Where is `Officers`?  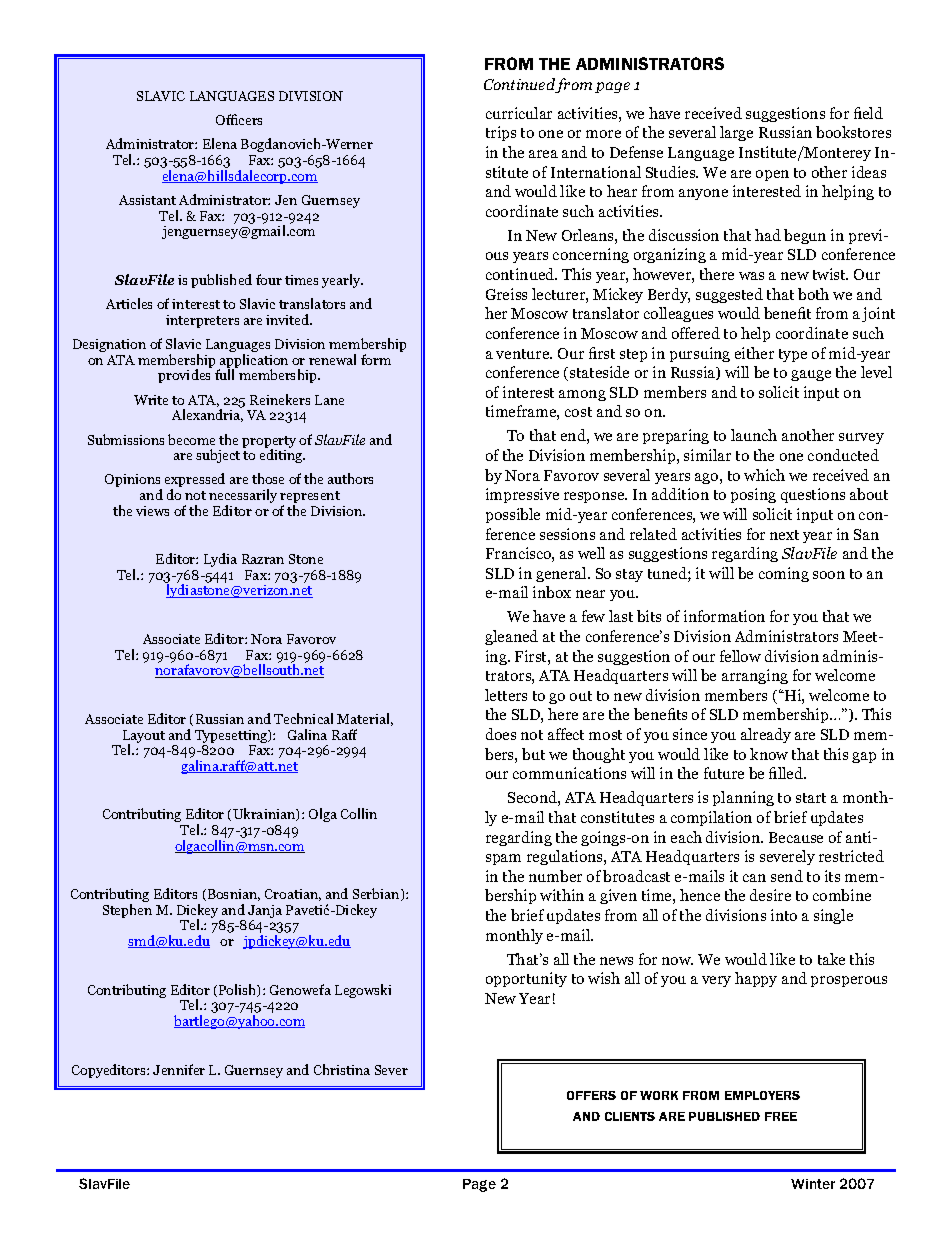
Officers is located at coordinates (239, 119).
